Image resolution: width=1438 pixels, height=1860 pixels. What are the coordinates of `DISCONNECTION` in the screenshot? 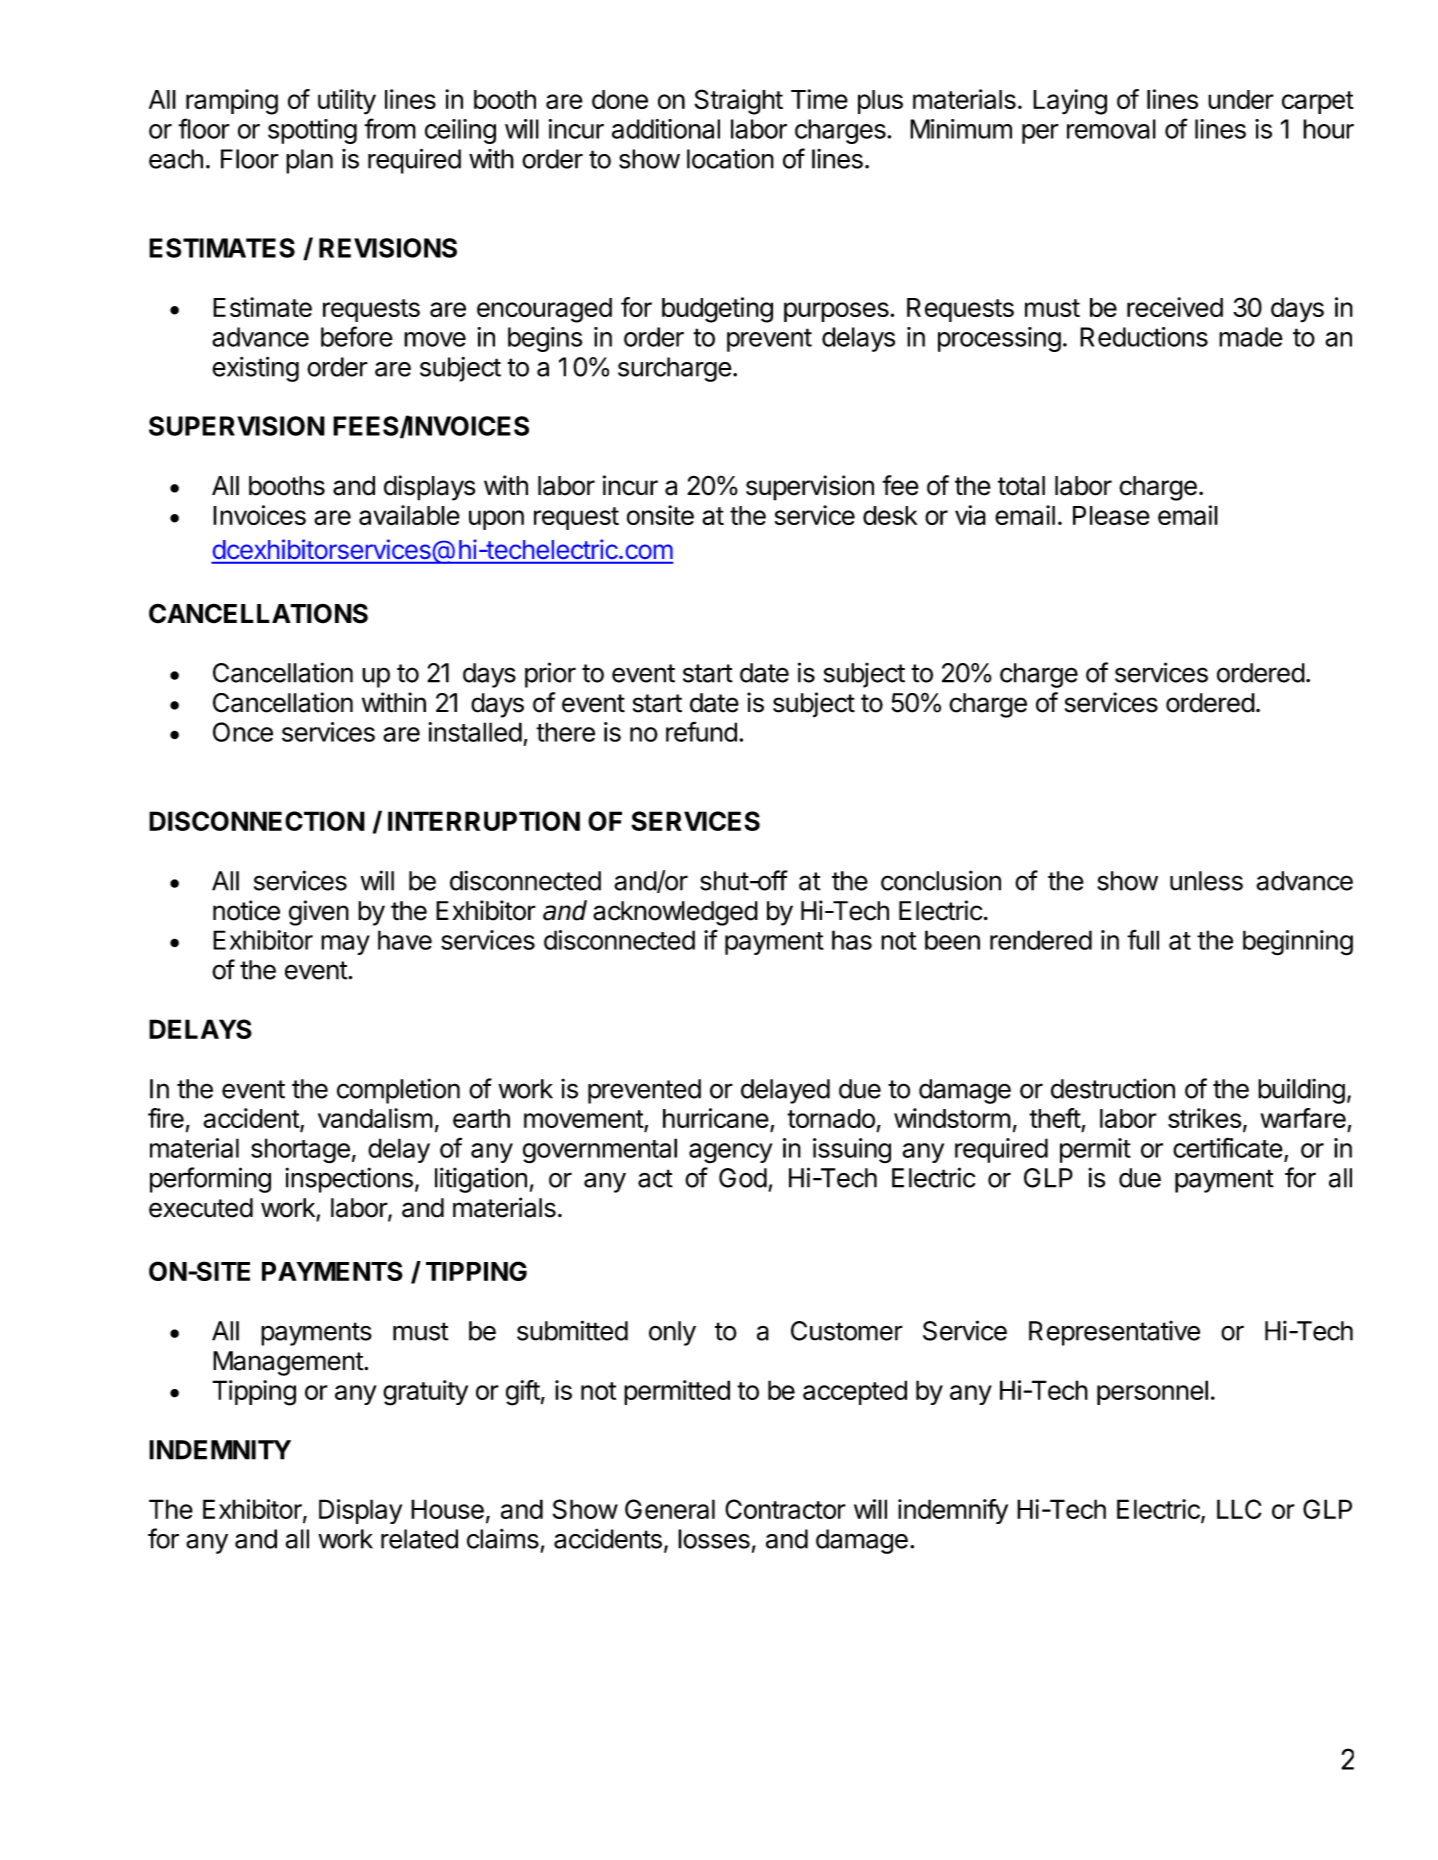 It's located at (257, 821).
